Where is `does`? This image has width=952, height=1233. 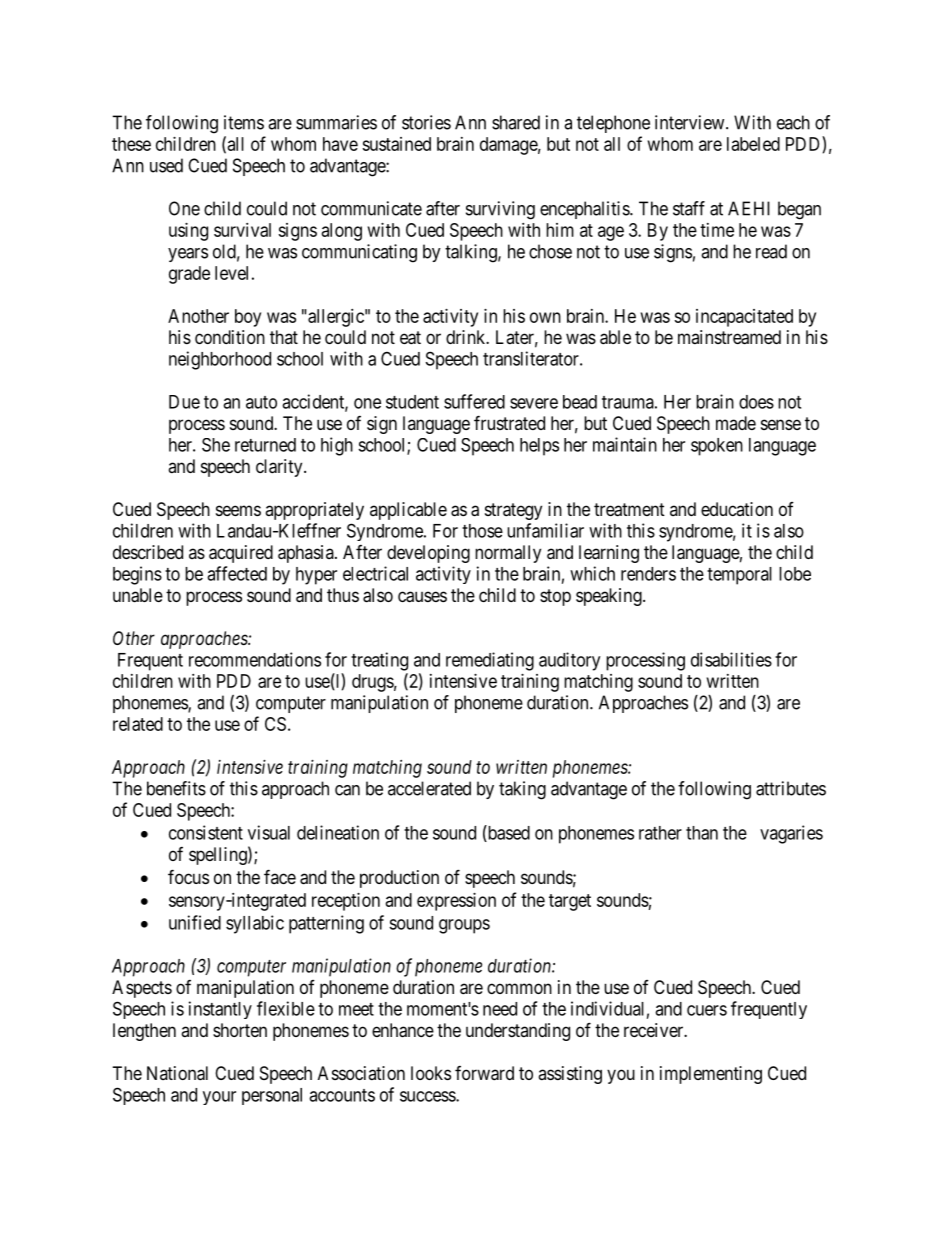
does is located at coordinates (756, 402).
